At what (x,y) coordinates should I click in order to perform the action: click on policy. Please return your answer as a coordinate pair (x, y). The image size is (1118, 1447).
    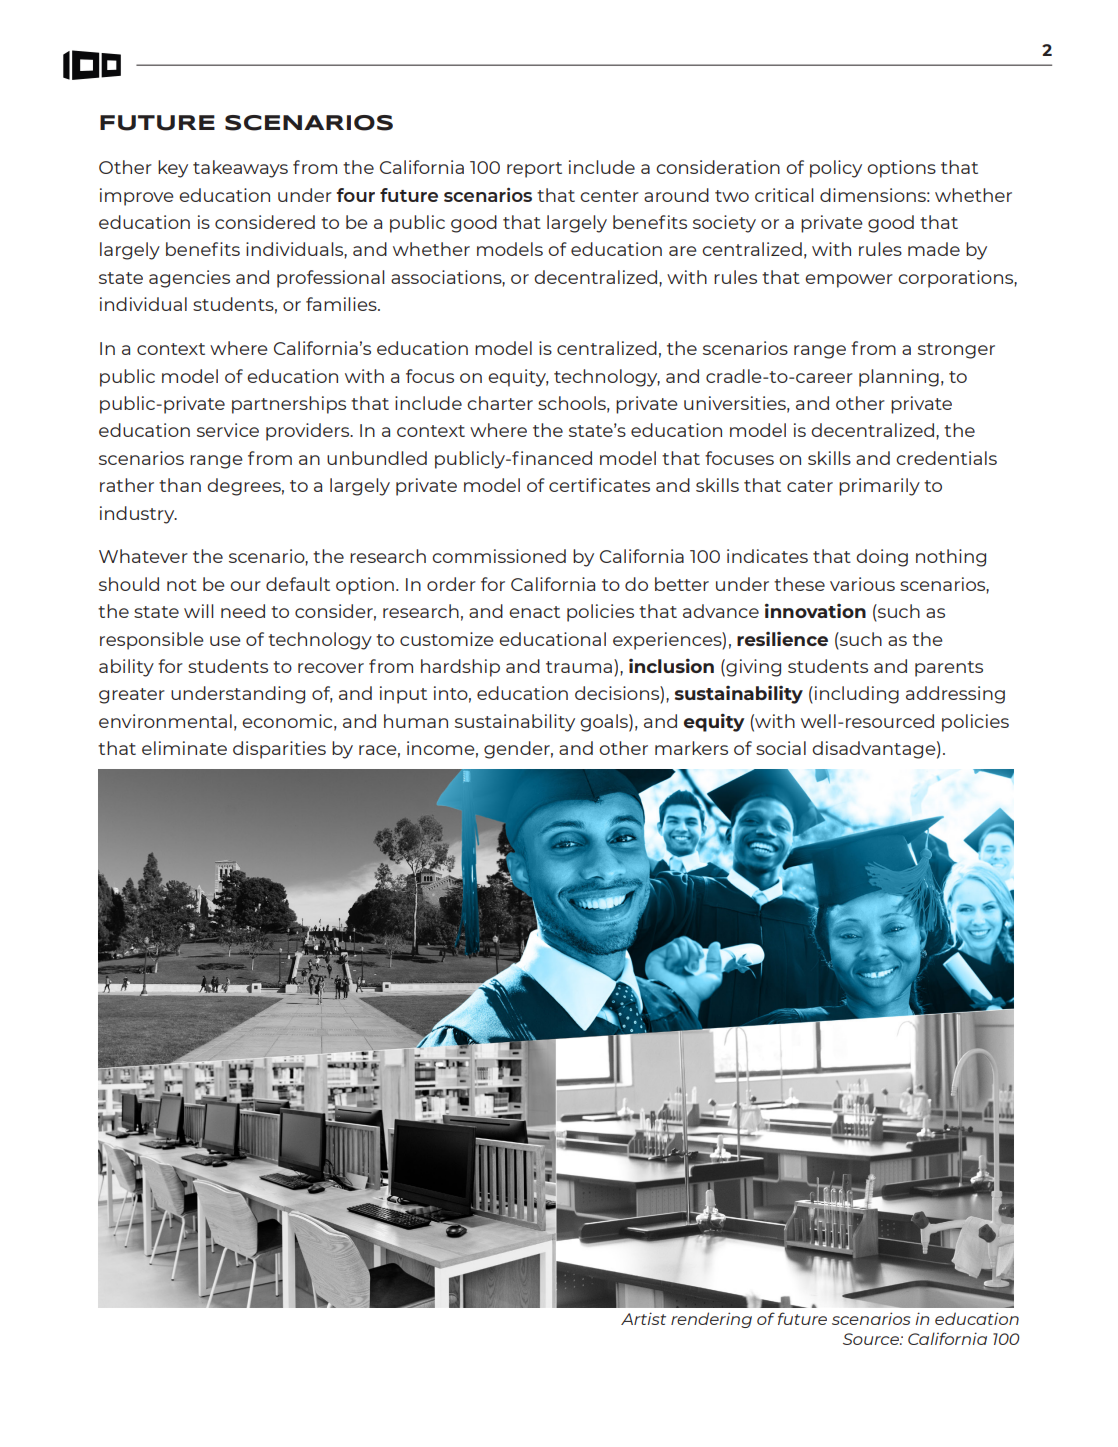
    Looking at the image, I should click on (836, 169).
